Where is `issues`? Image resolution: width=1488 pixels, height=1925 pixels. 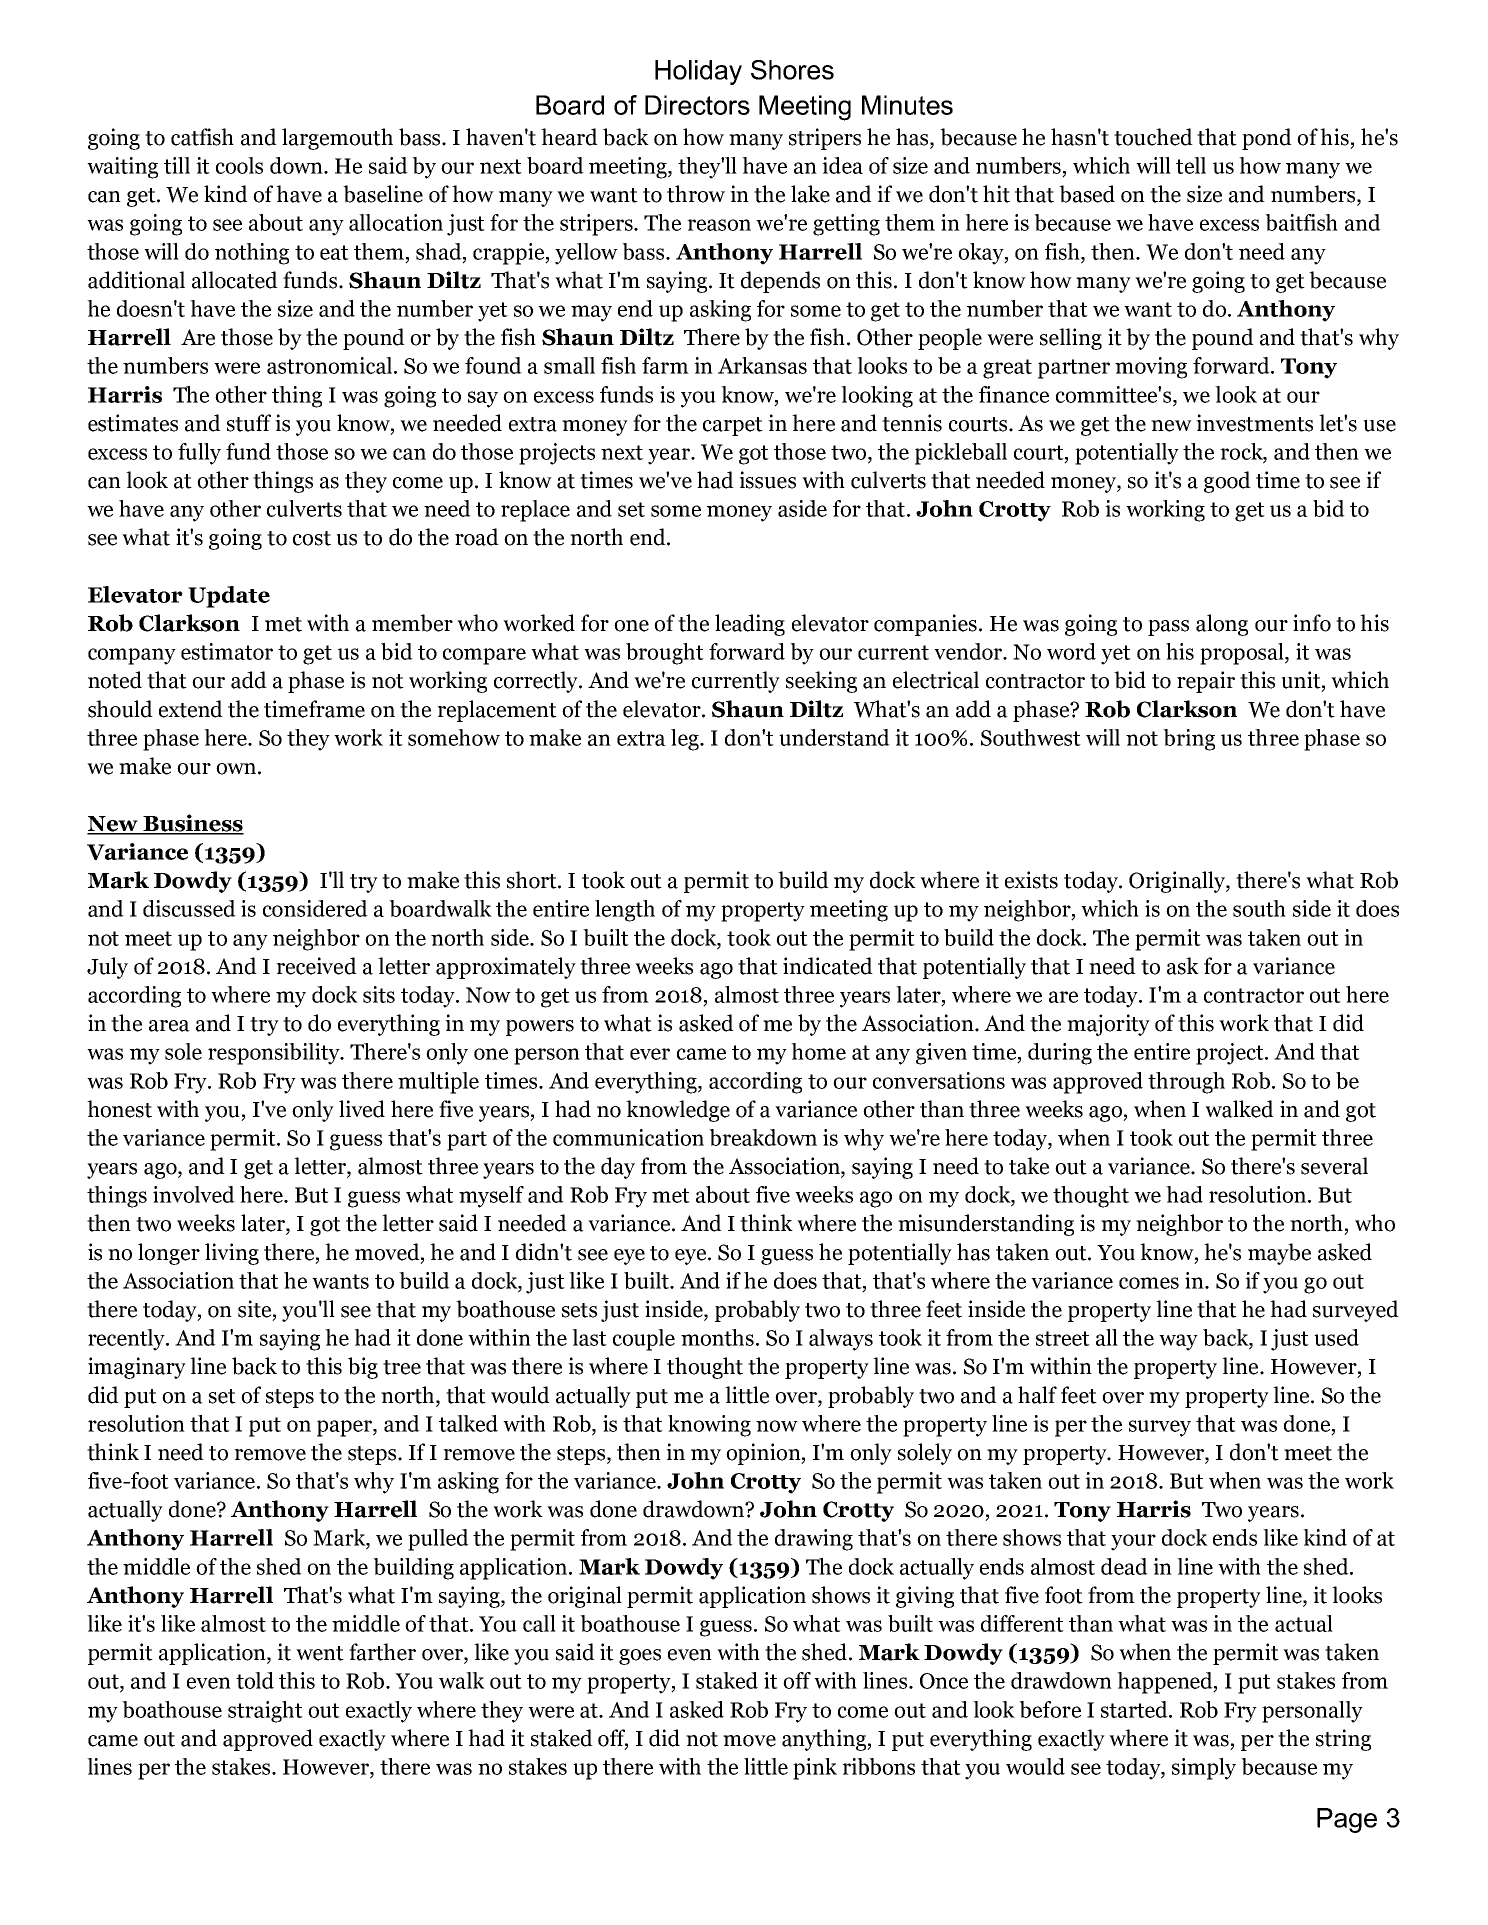
issues is located at coordinates (767, 480).
